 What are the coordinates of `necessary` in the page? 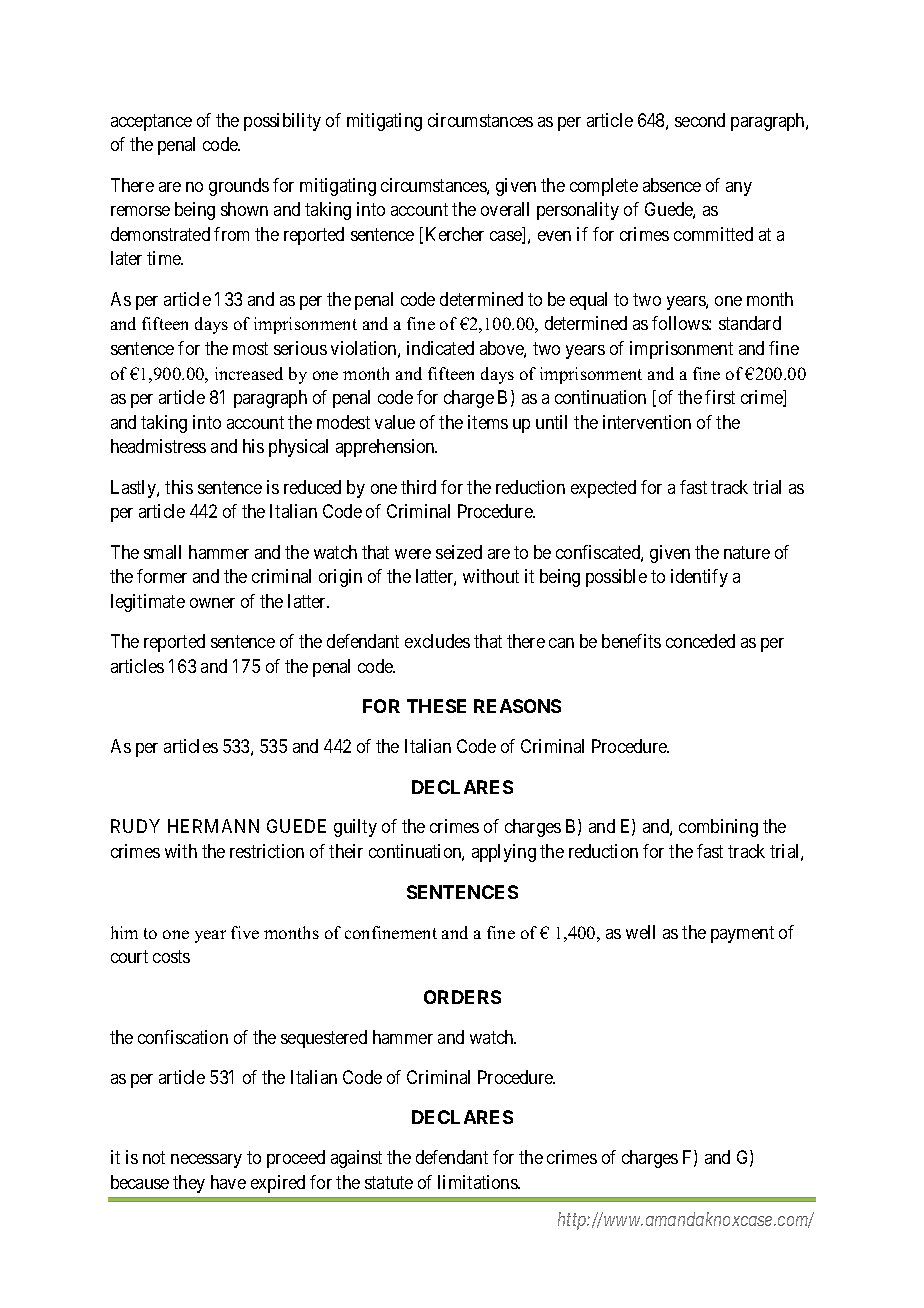 It's located at (206, 1161).
